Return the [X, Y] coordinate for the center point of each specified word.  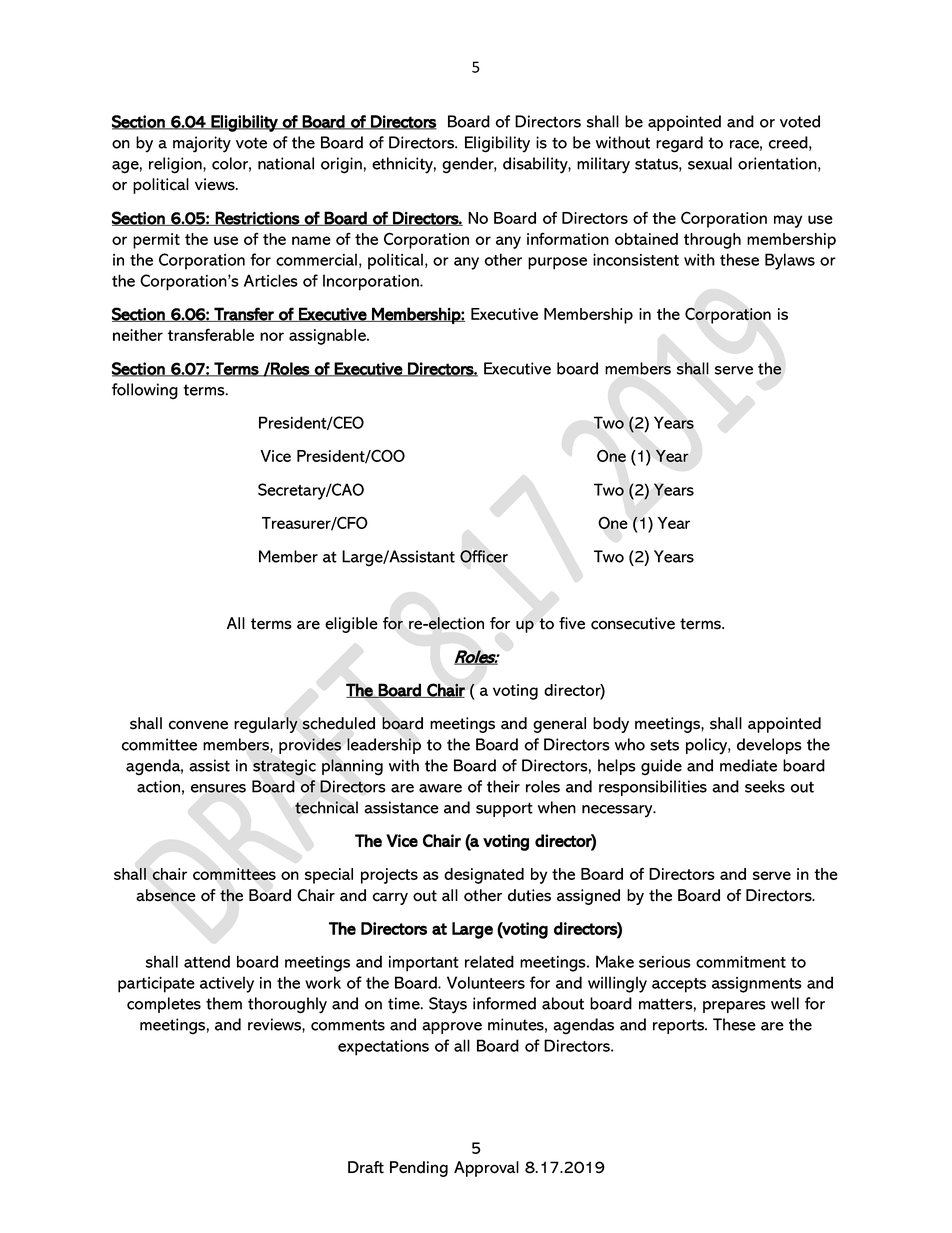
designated [484, 876]
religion [176, 165]
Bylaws [790, 261]
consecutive [633, 623]
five [572, 623]
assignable [328, 337]
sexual [710, 163]
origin [341, 165]
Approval [486, 1169]
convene [198, 725]
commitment [741, 962]
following [145, 391]
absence [166, 895]
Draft [366, 1167]
